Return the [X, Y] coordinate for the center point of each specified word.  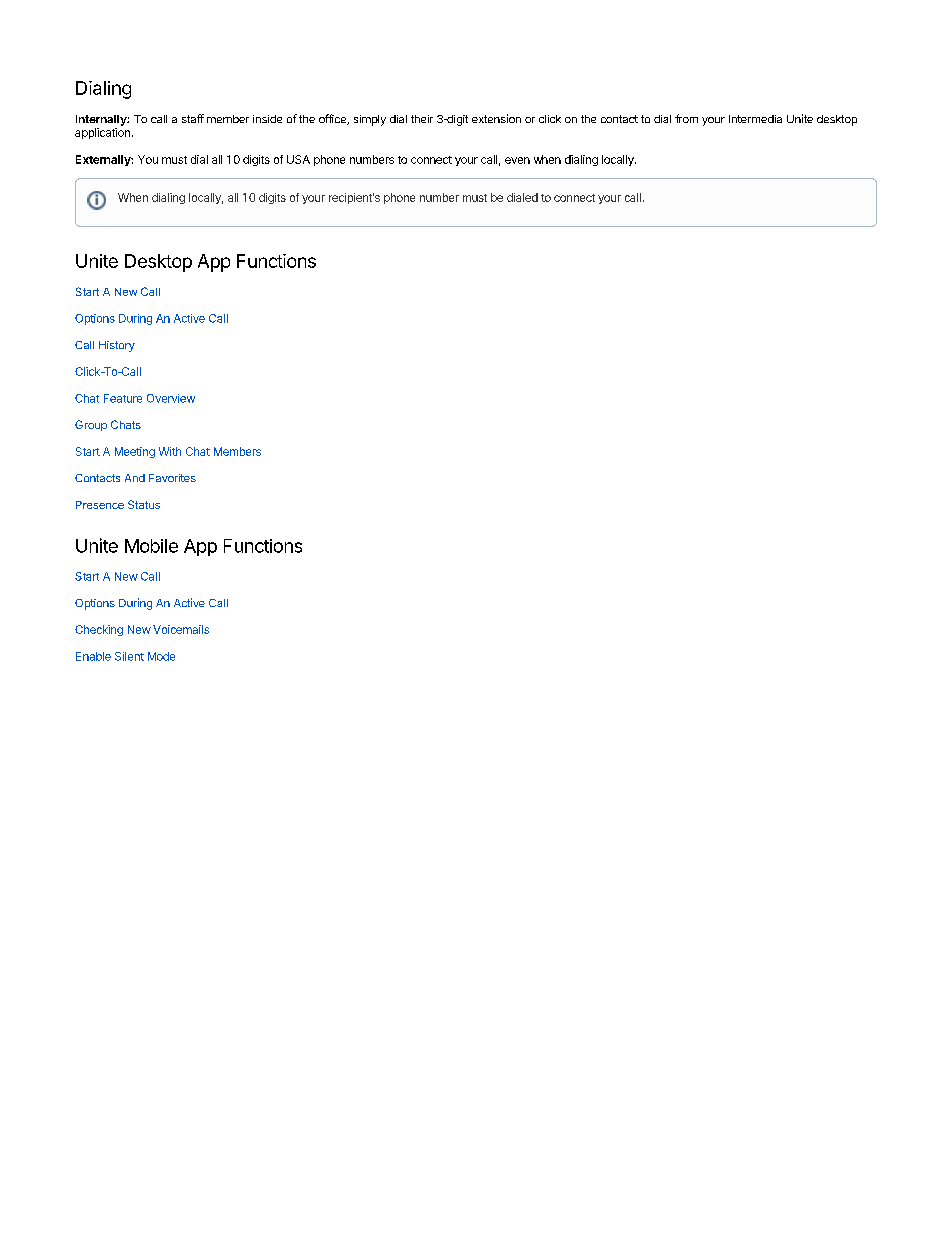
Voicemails [181, 629]
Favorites [172, 478]
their [422, 119]
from [686, 118]
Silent [129, 656]
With [170, 451]
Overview [171, 398]
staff [193, 118]
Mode [161, 656]
